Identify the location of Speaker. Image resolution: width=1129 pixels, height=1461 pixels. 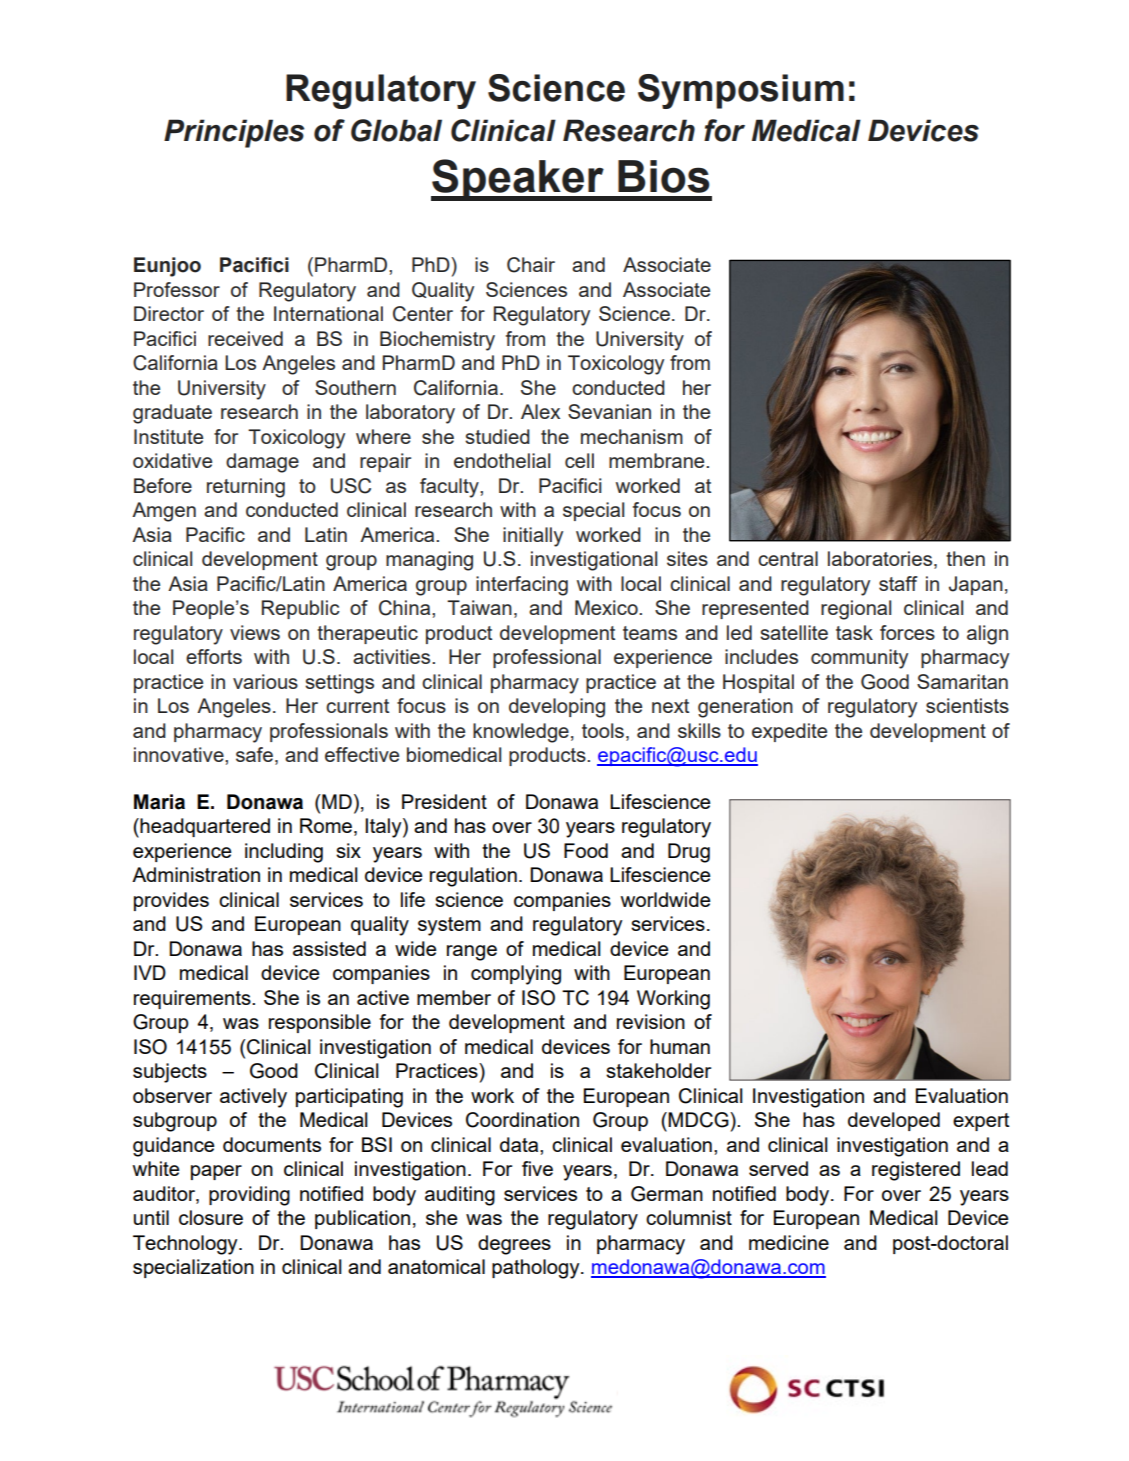
(518, 180).
